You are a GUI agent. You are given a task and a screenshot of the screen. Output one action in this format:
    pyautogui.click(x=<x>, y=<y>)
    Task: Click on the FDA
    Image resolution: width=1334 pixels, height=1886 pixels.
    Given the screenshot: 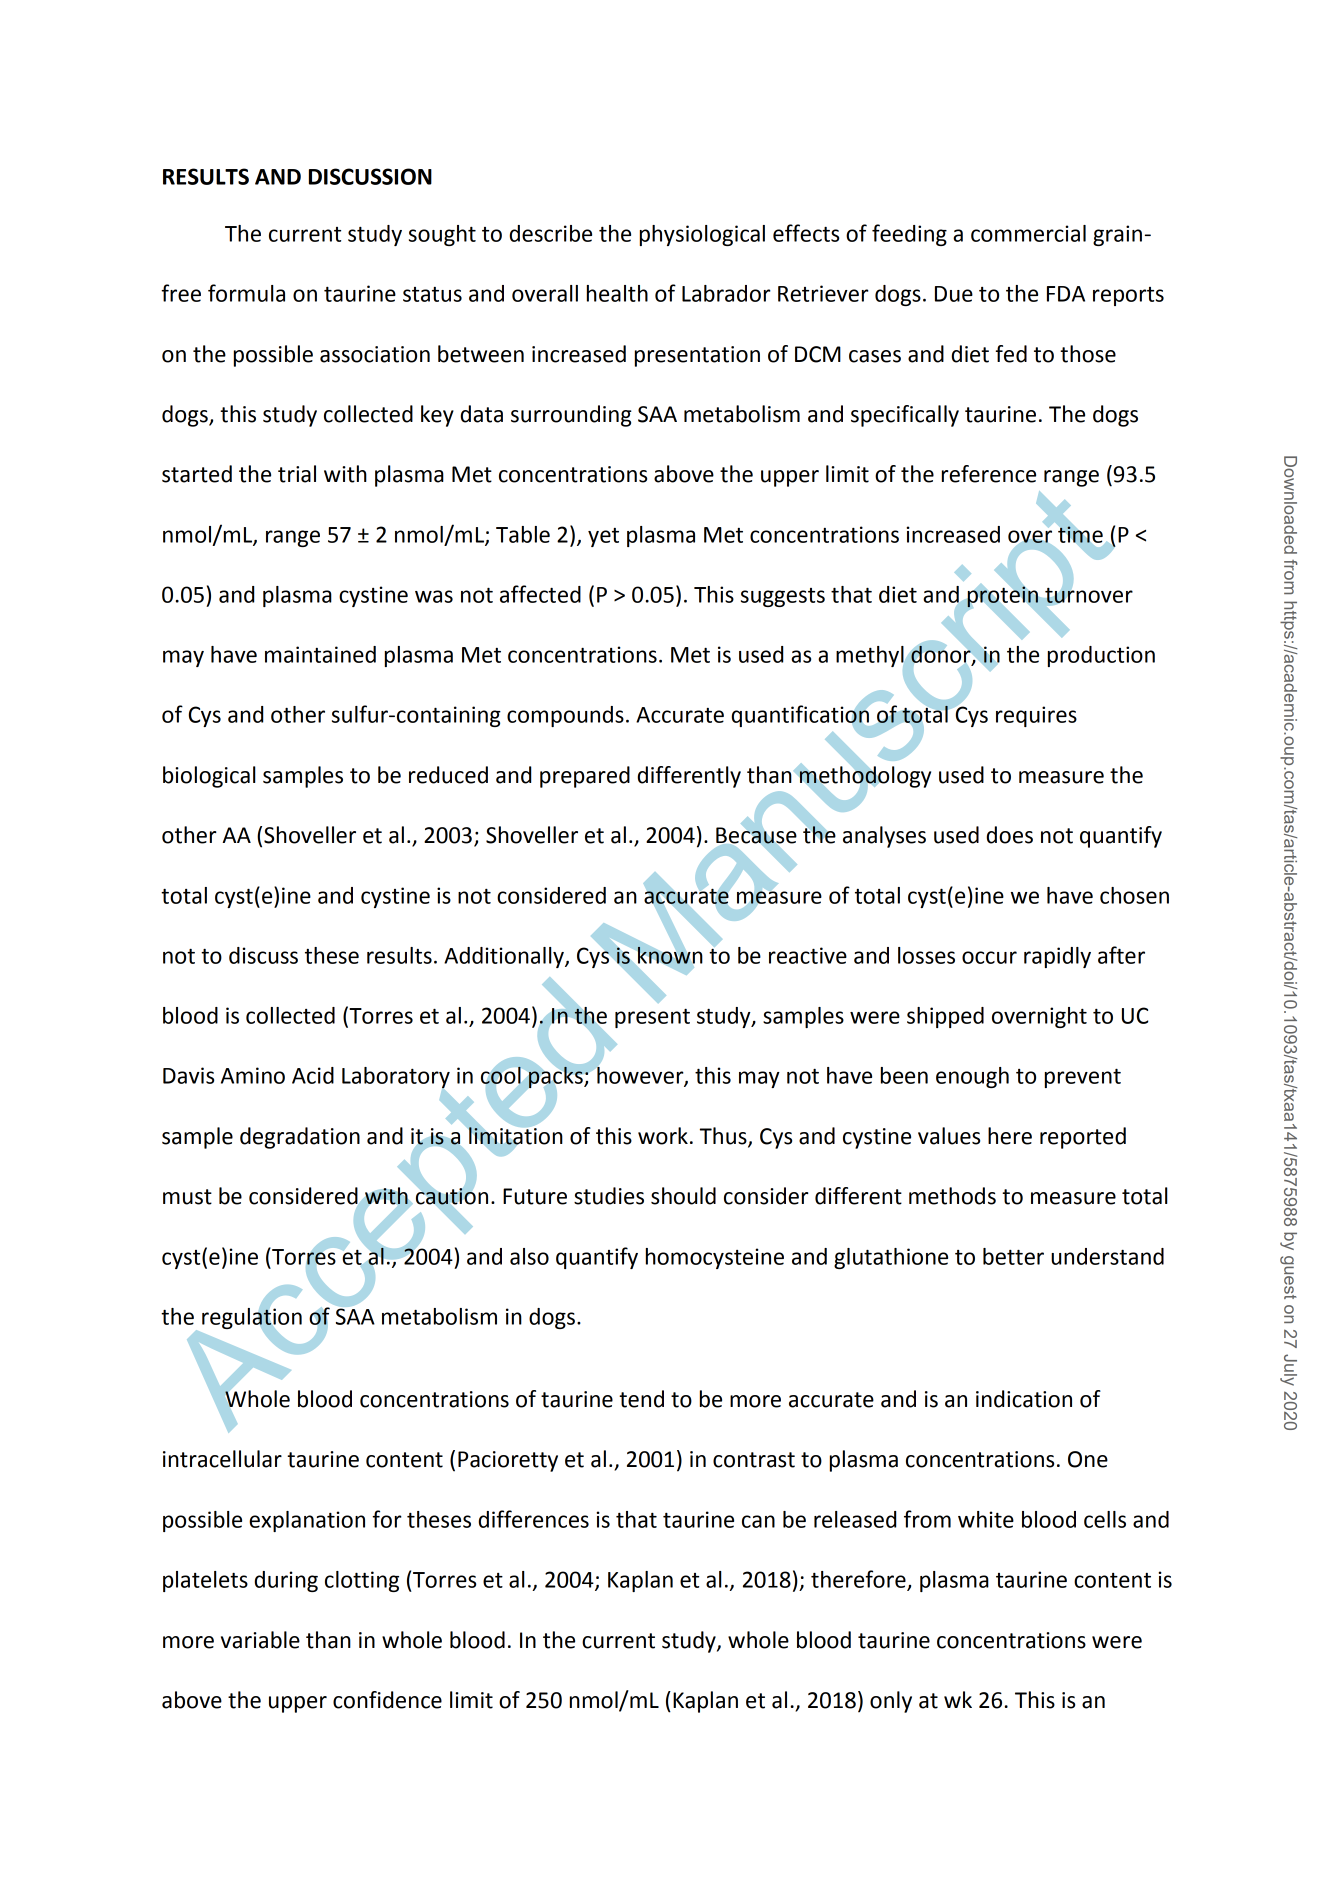 What is the action you would take?
    pyautogui.click(x=1066, y=294)
